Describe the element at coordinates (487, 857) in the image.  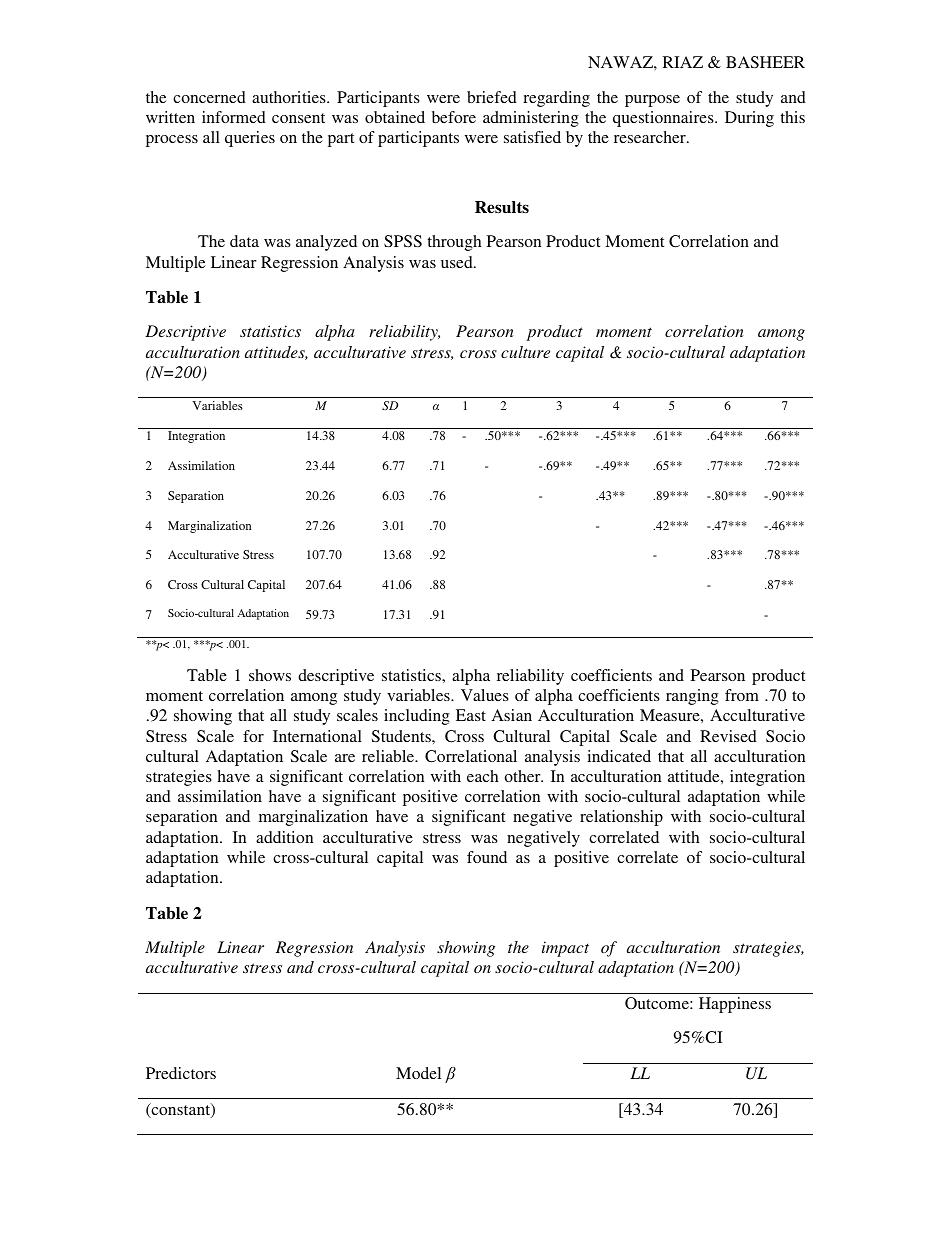
I see `found` at that location.
